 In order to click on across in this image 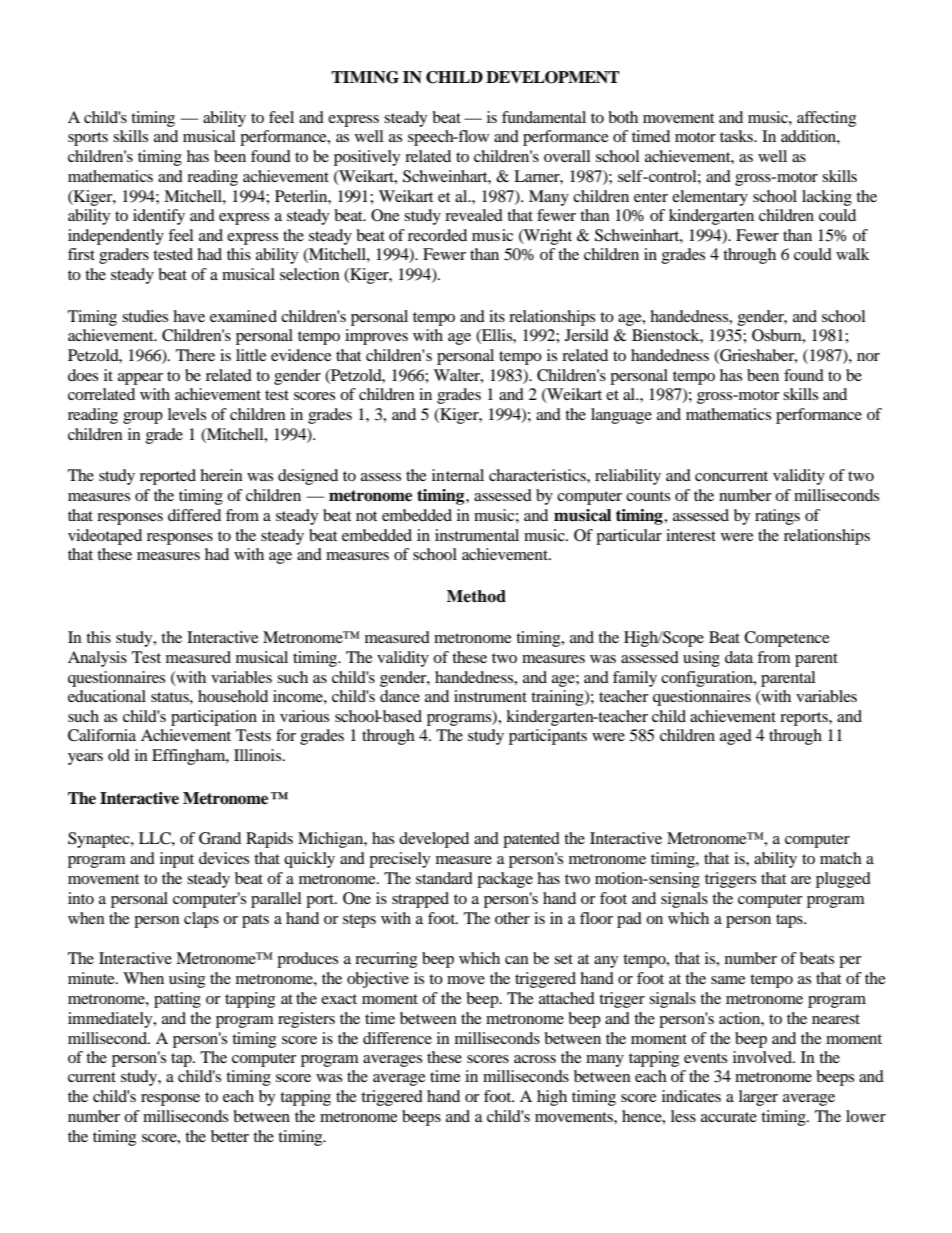, I will do `click(535, 1059)`.
